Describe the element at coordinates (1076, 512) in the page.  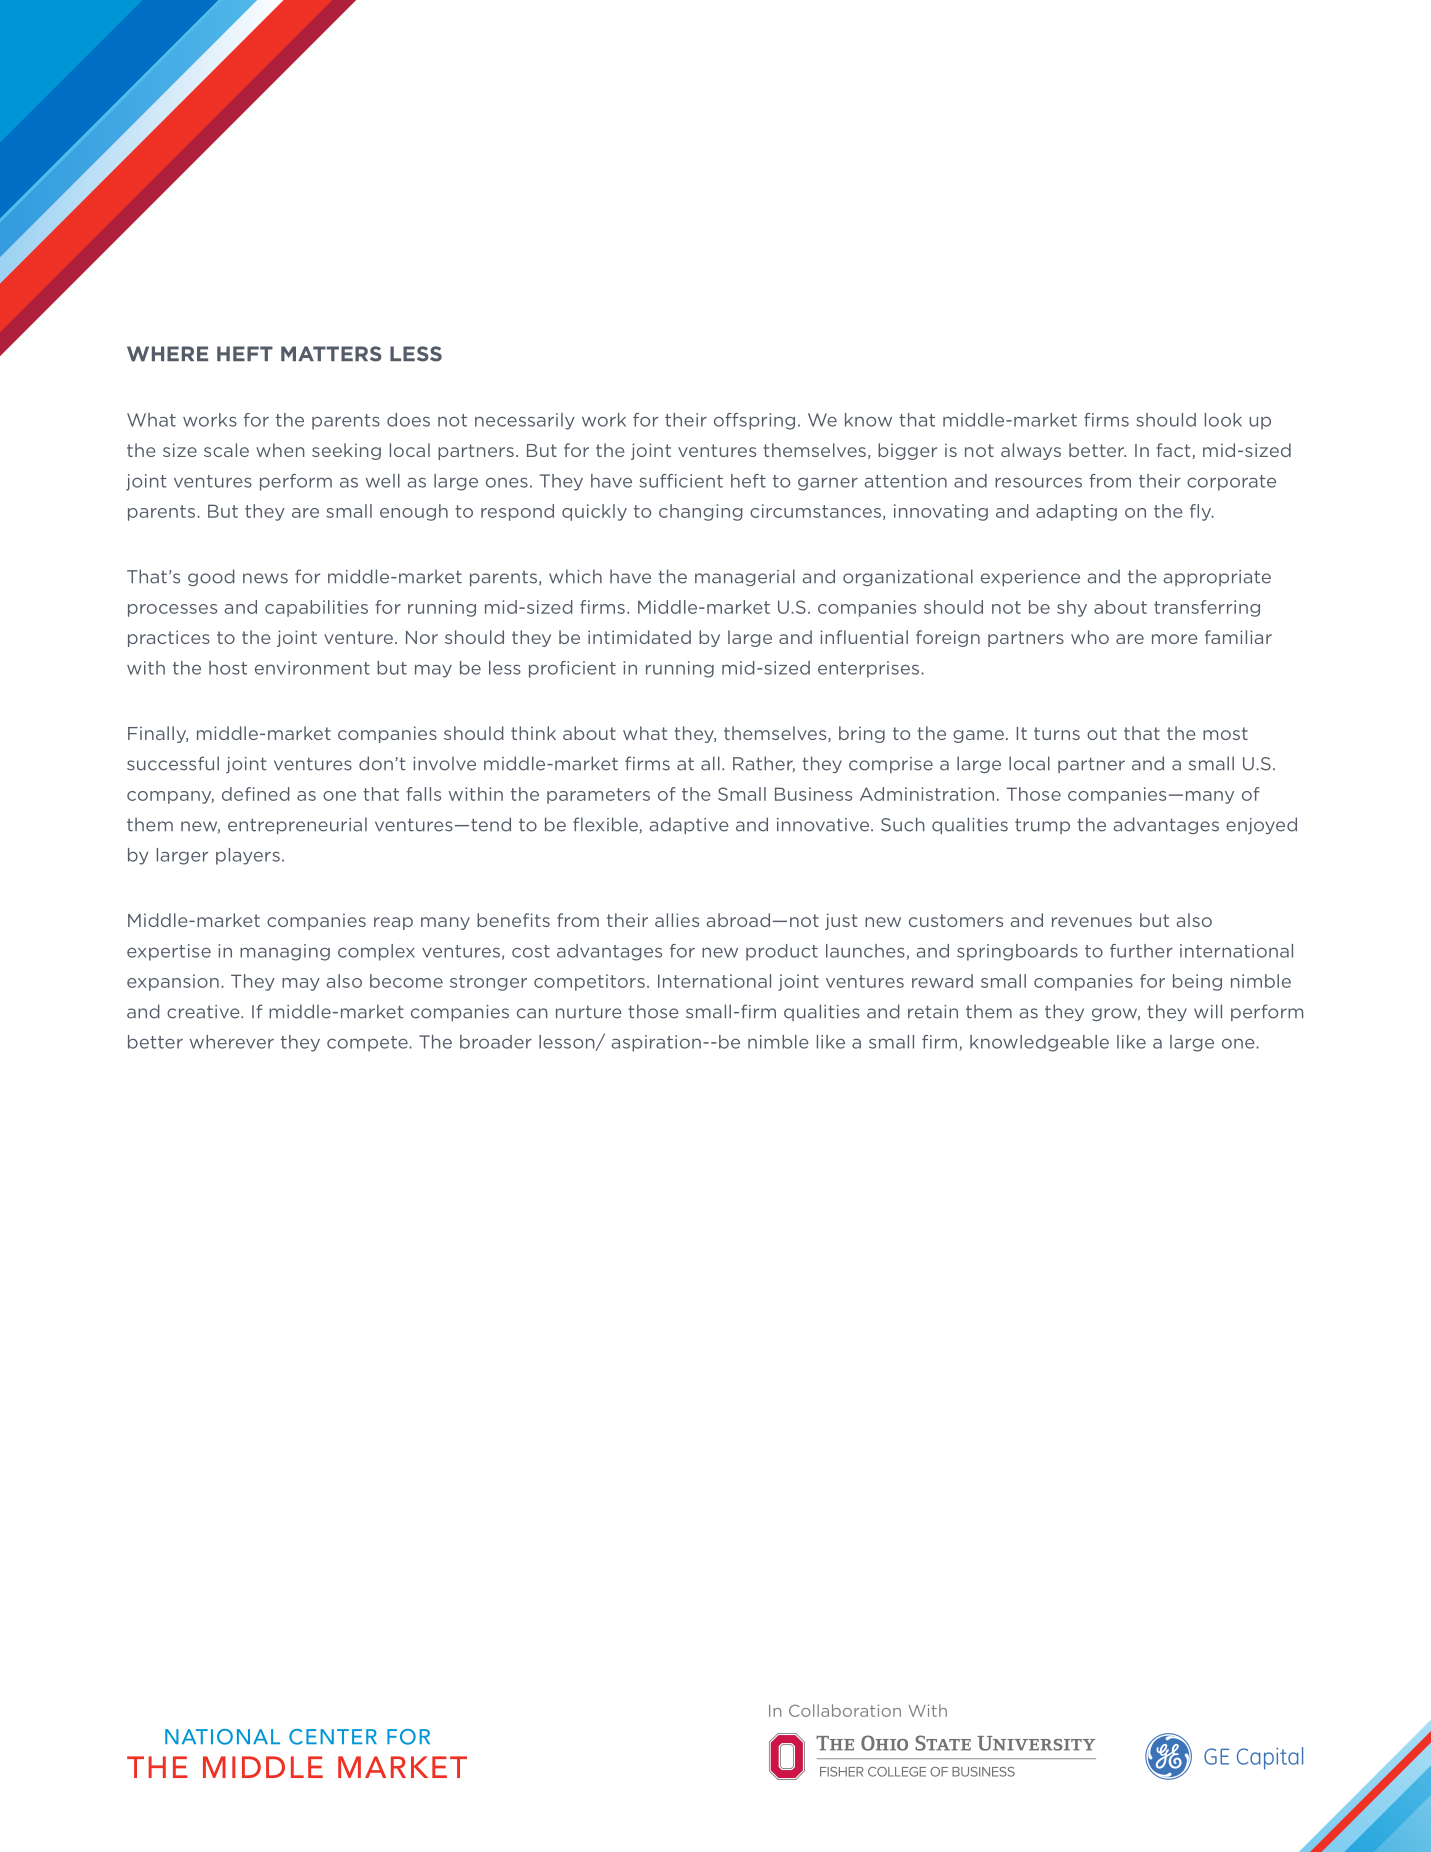
I see `adapting` at that location.
